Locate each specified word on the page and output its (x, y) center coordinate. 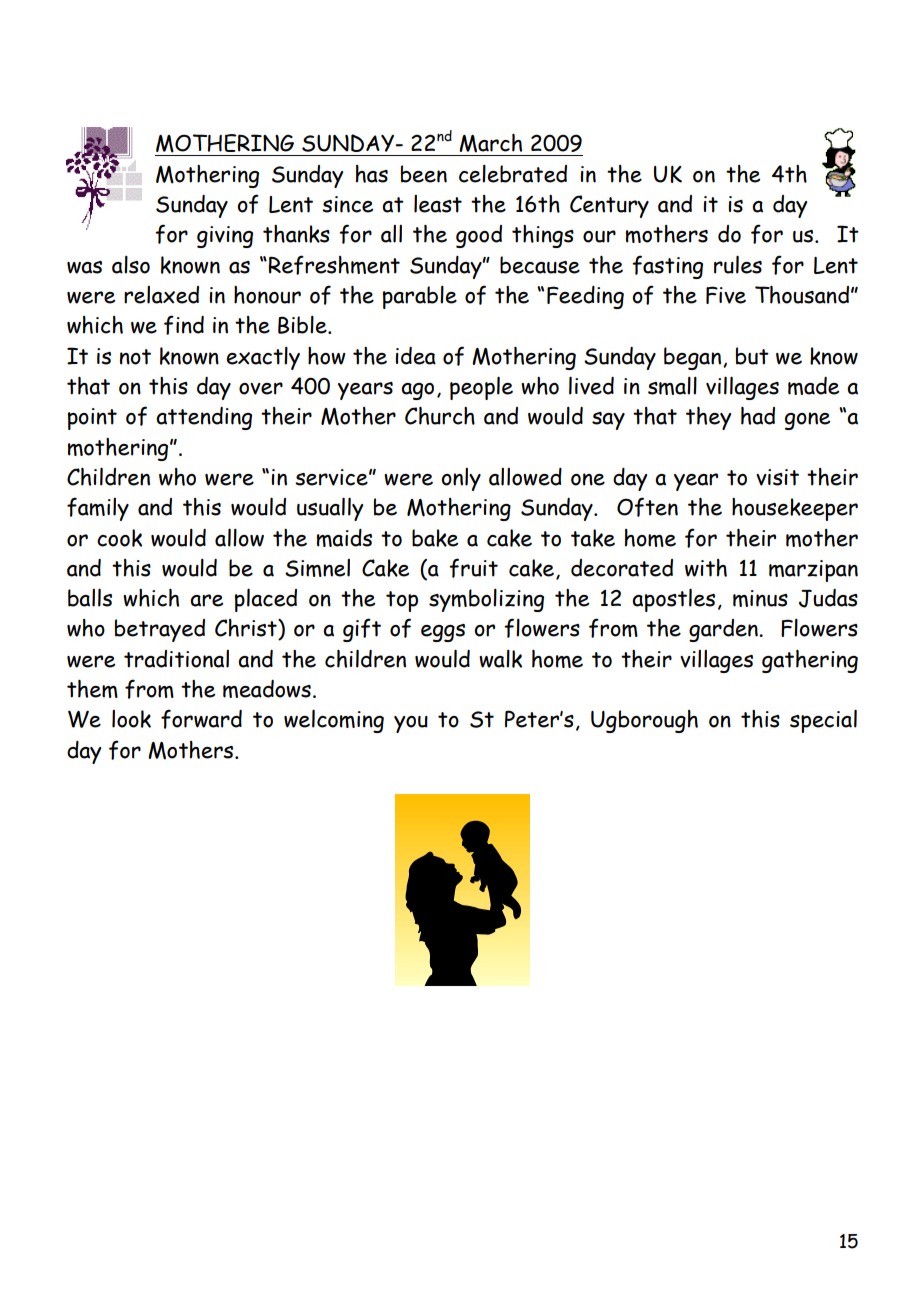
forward (201, 719)
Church (440, 416)
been (424, 174)
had (758, 416)
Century (609, 206)
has (372, 174)
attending (204, 418)
